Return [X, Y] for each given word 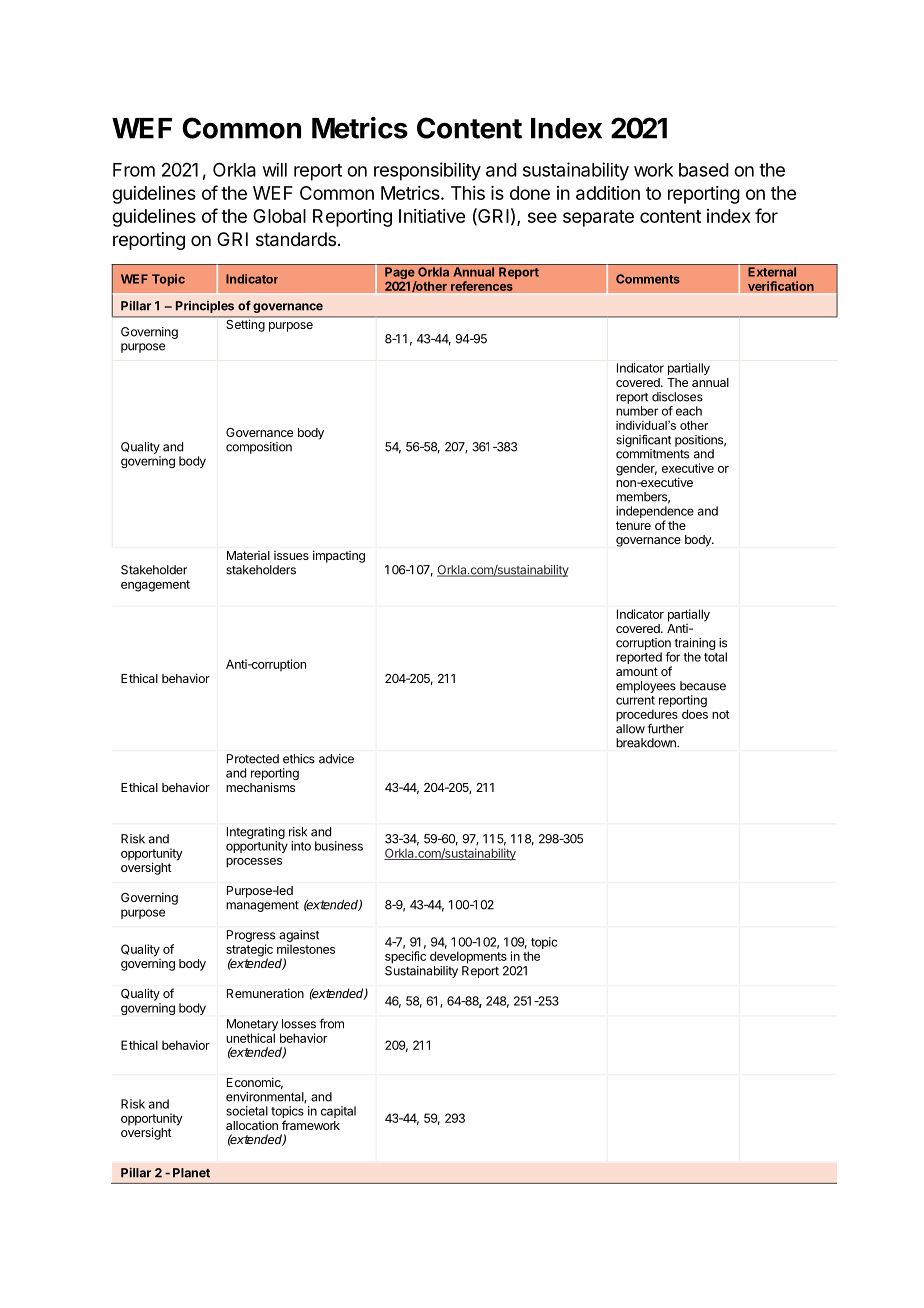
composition [259, 448]
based [704, 170]
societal [247, 1111]
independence [655, 513]
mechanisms [260, 787]
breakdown [647, 743]
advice [336, 759]
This [468, 193]
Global [279, 216]
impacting [339, 556]
